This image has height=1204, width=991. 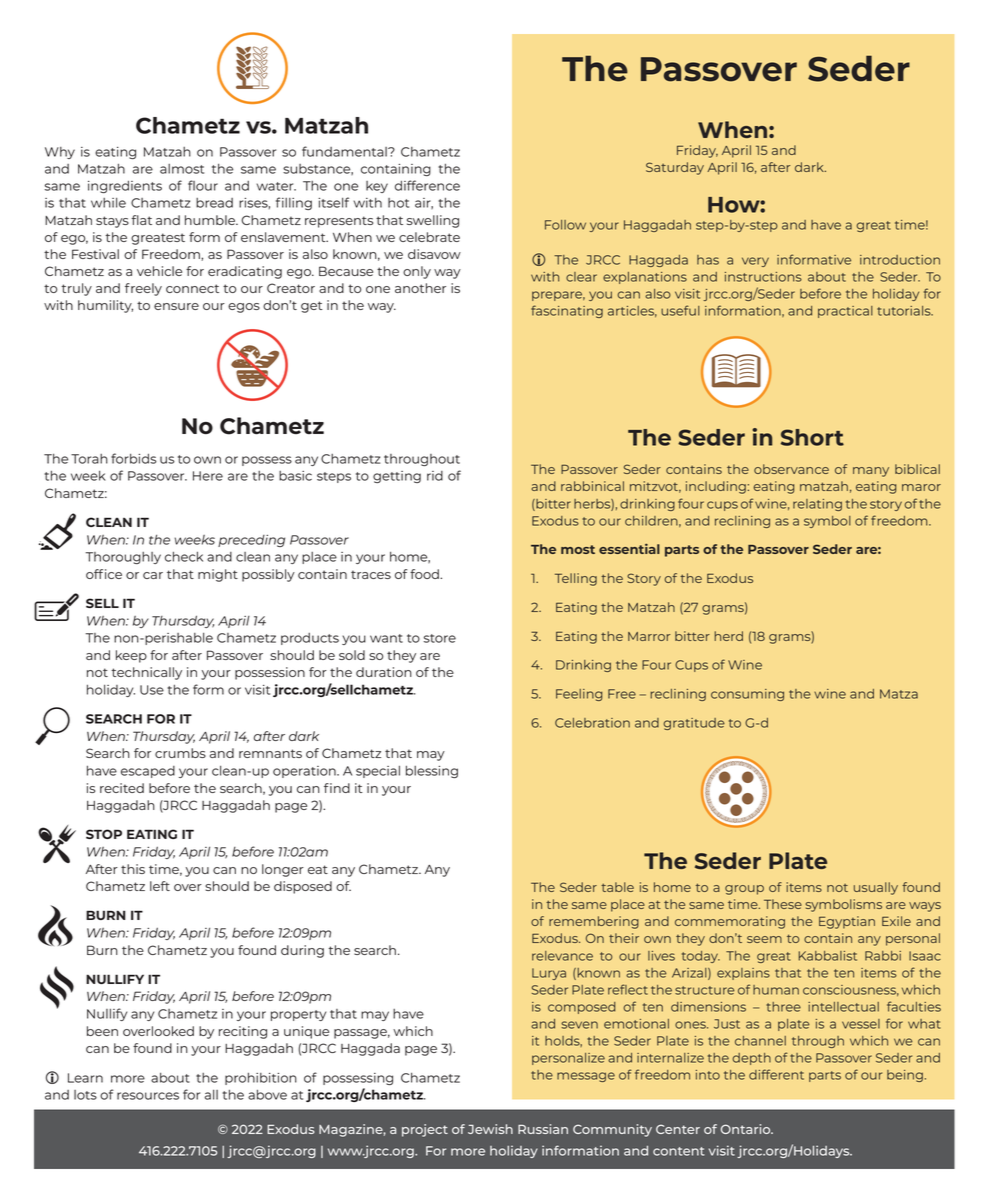 I want to click on Ontario, so click(x=747, y=1129).
